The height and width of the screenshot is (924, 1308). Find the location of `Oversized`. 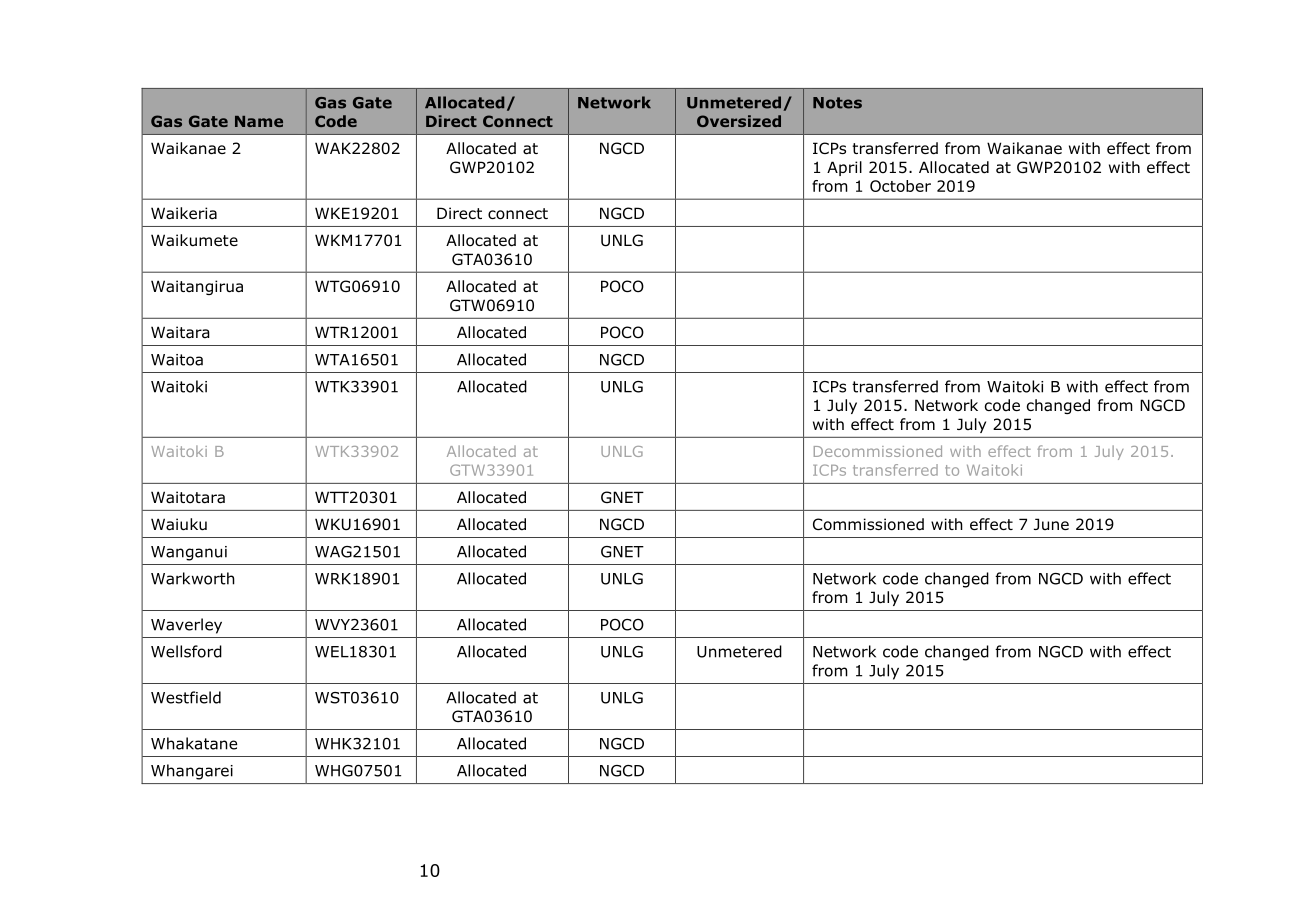

Oversized is located at coordinates (739, 121).
